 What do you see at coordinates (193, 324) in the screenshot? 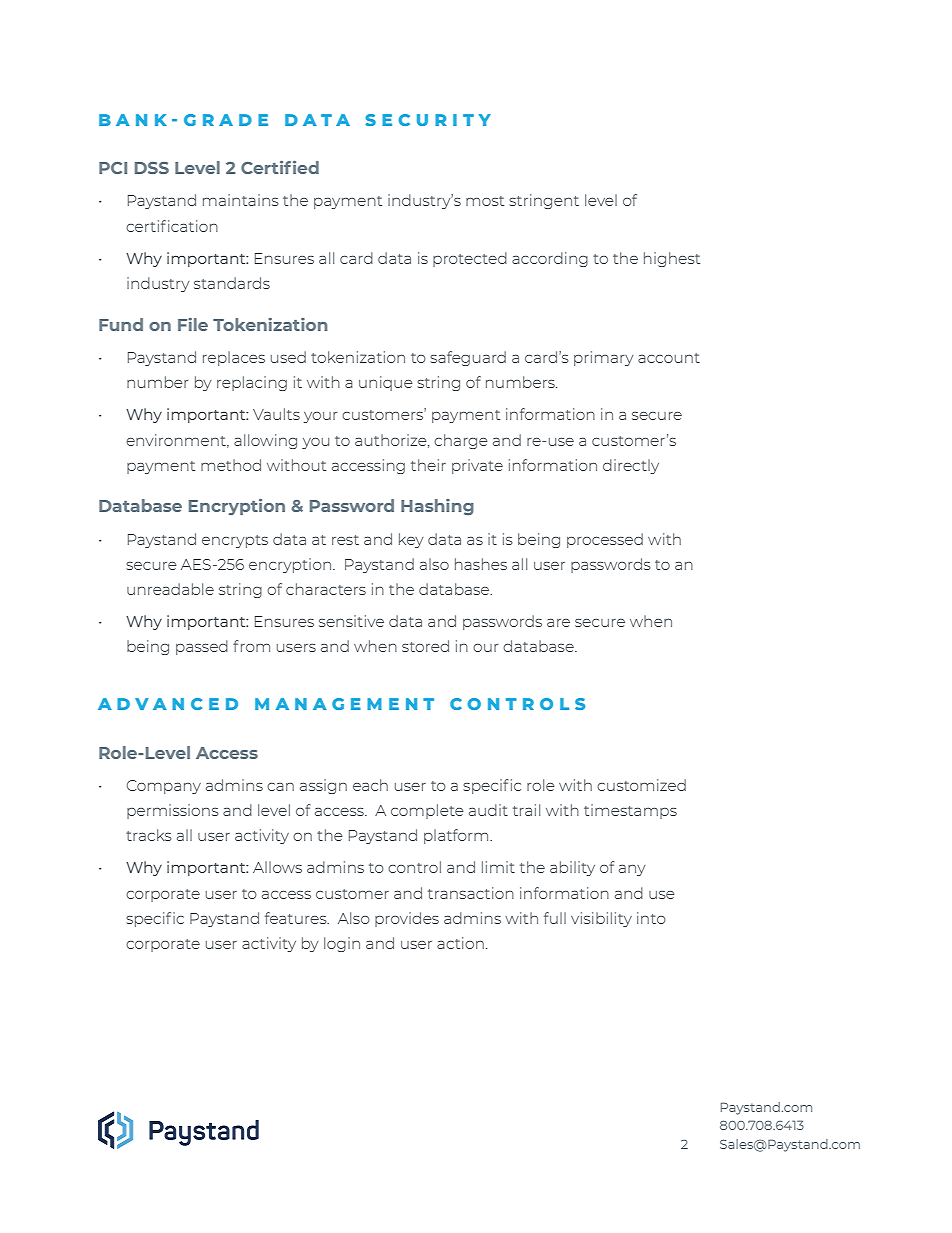
I see `File` at bounding box center [193, 324].
